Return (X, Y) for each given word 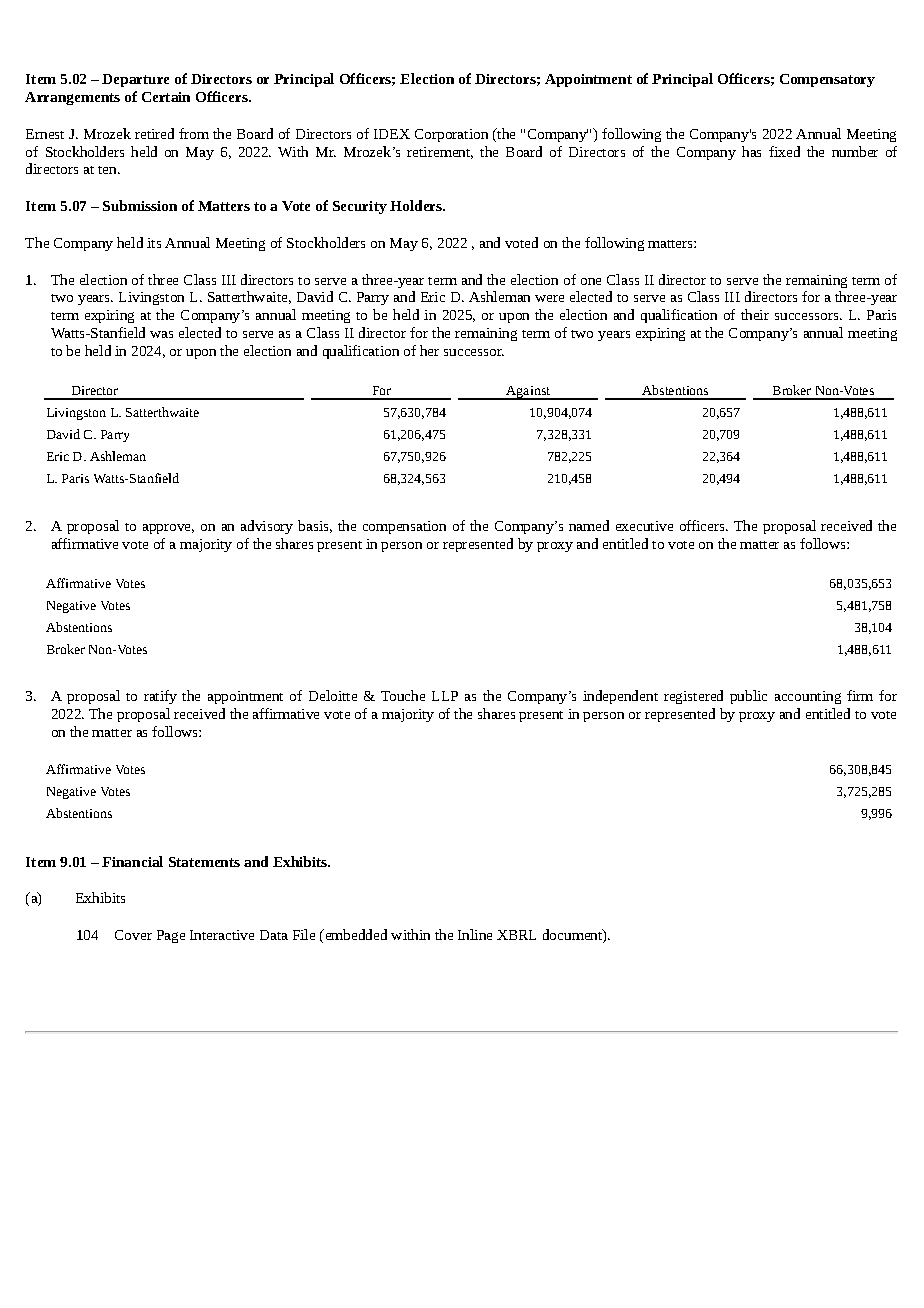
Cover (133, 935)
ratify (160, 697)
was (161, 334)
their (755, 314)
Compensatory (827, 80)
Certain (166, 97)
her (429, 350)
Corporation (451, 135)
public (748, 697)
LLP (445, 696)
